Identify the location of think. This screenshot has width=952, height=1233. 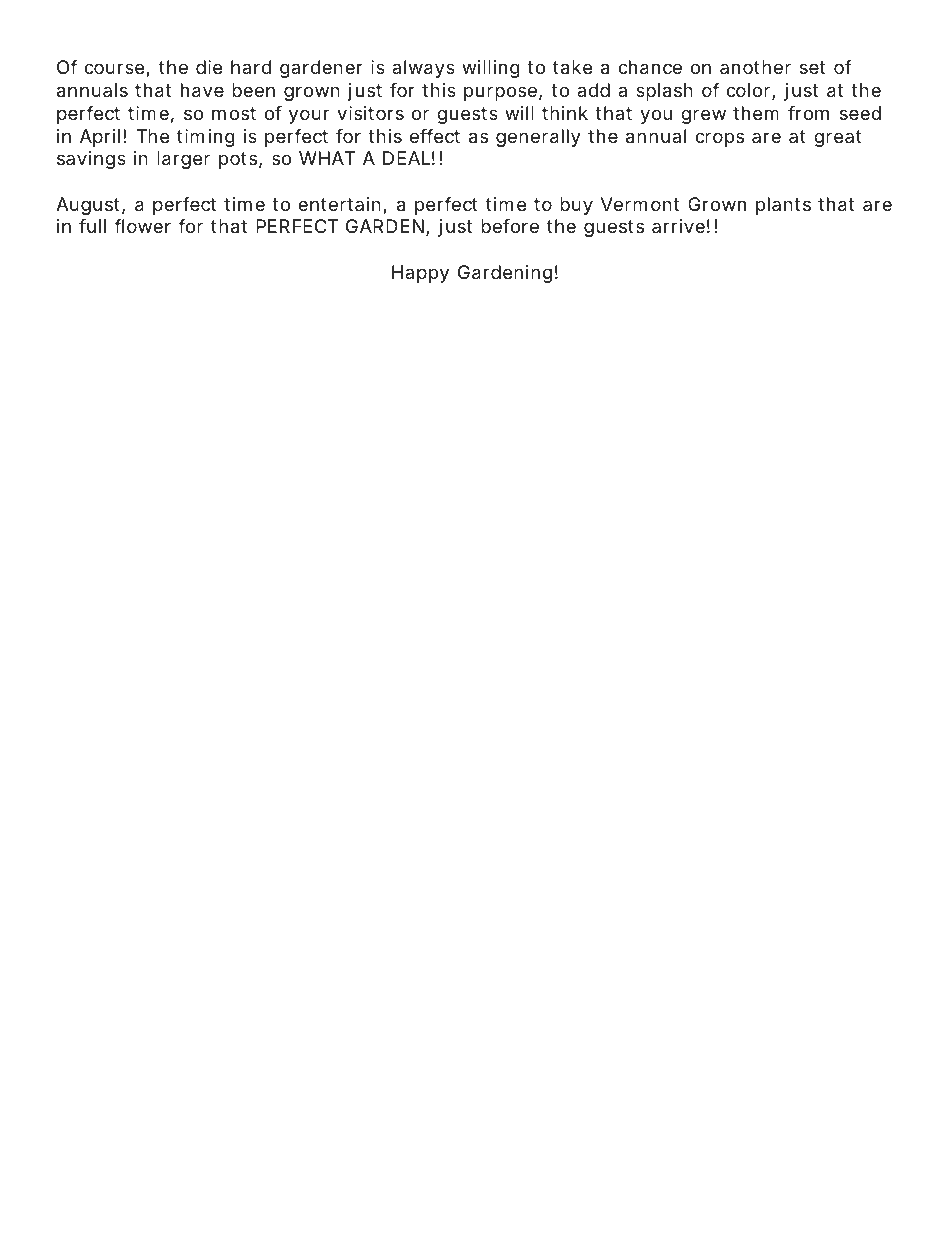
(565, 113).
